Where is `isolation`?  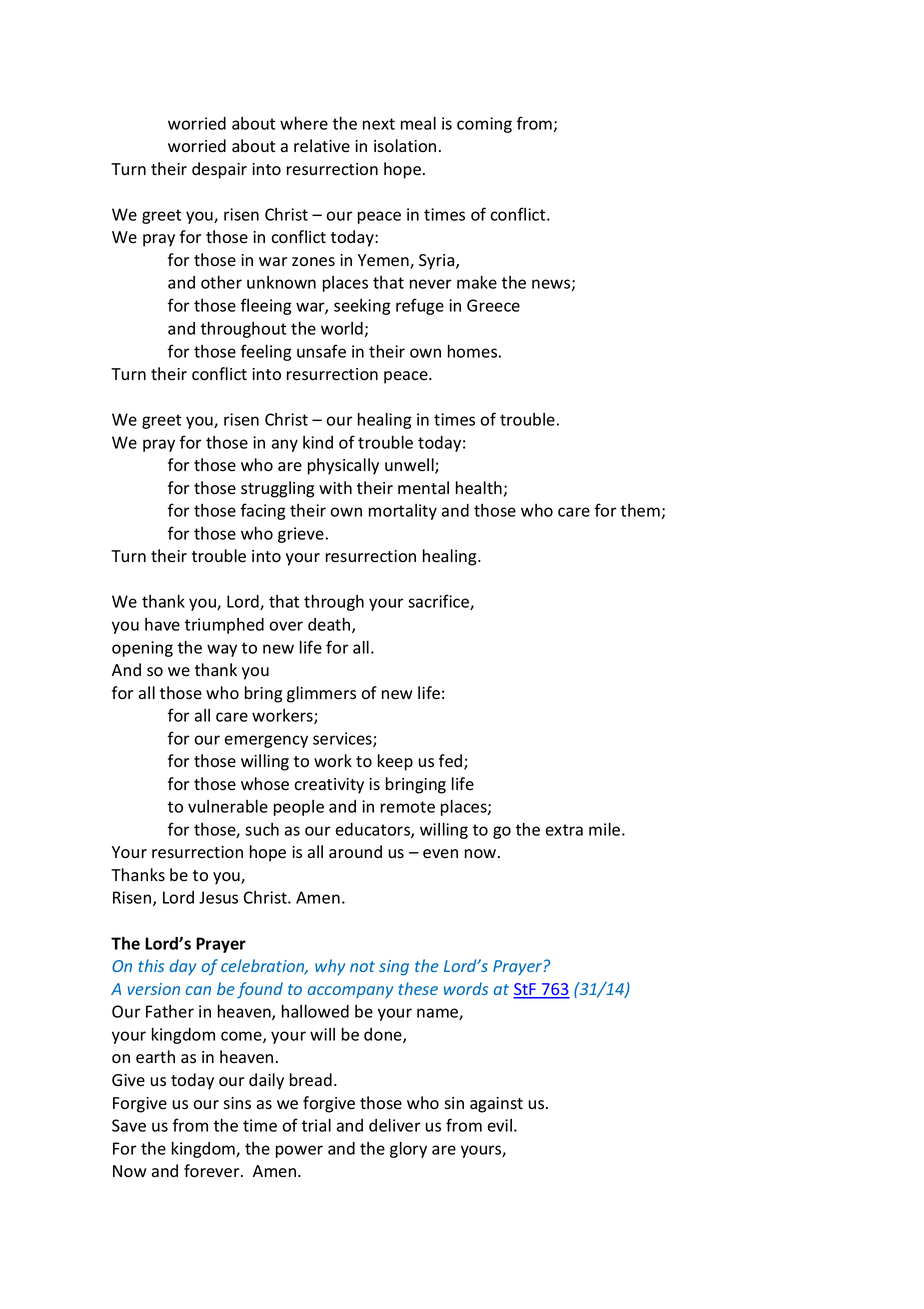 isolation is located at coordinates (405, 146).
